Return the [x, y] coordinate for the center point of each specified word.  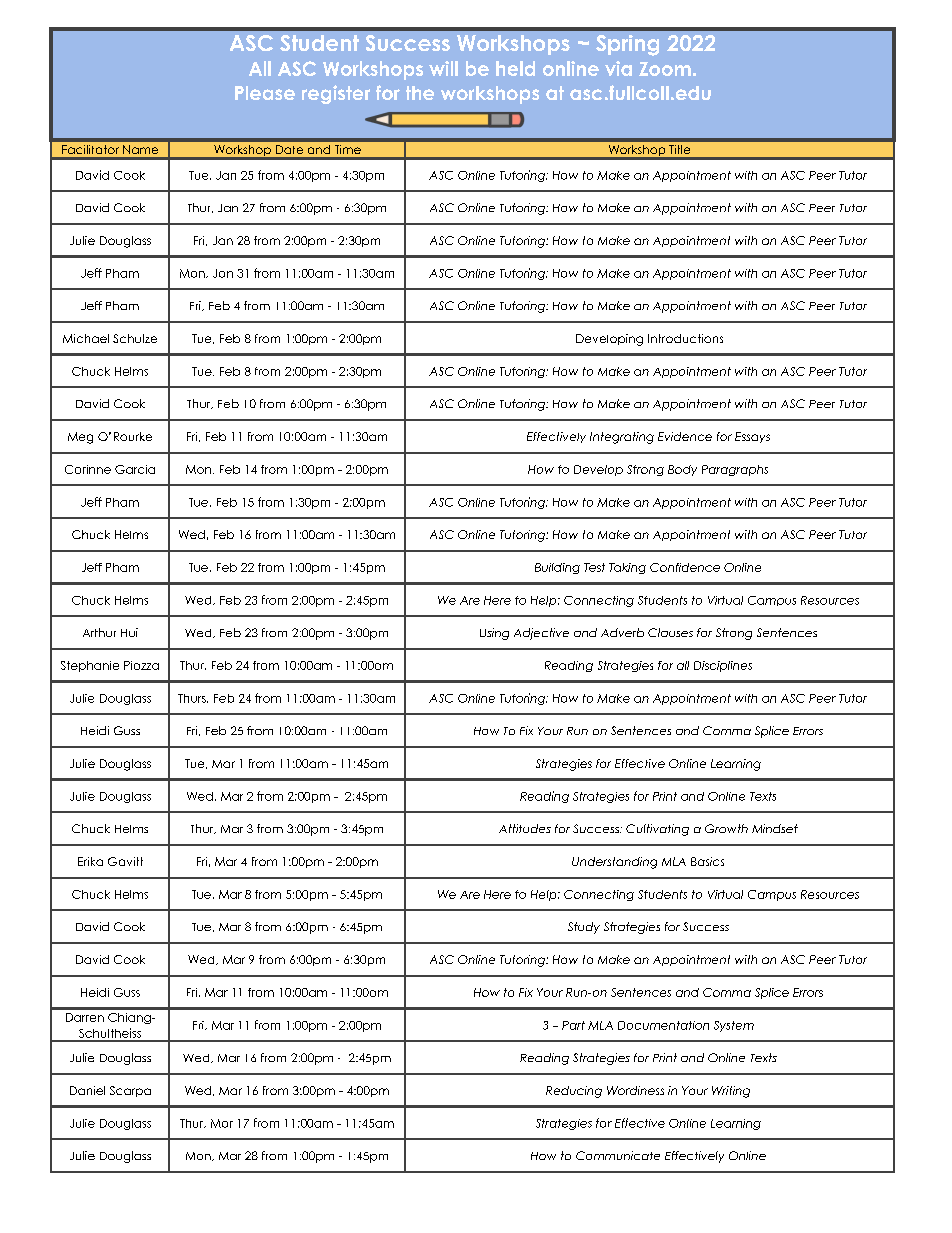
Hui [129, 632]
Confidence [685, 567]
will [443, 68]
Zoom [665, 69]
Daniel [87, 1090]
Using [494, 634]
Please [265, 93]
